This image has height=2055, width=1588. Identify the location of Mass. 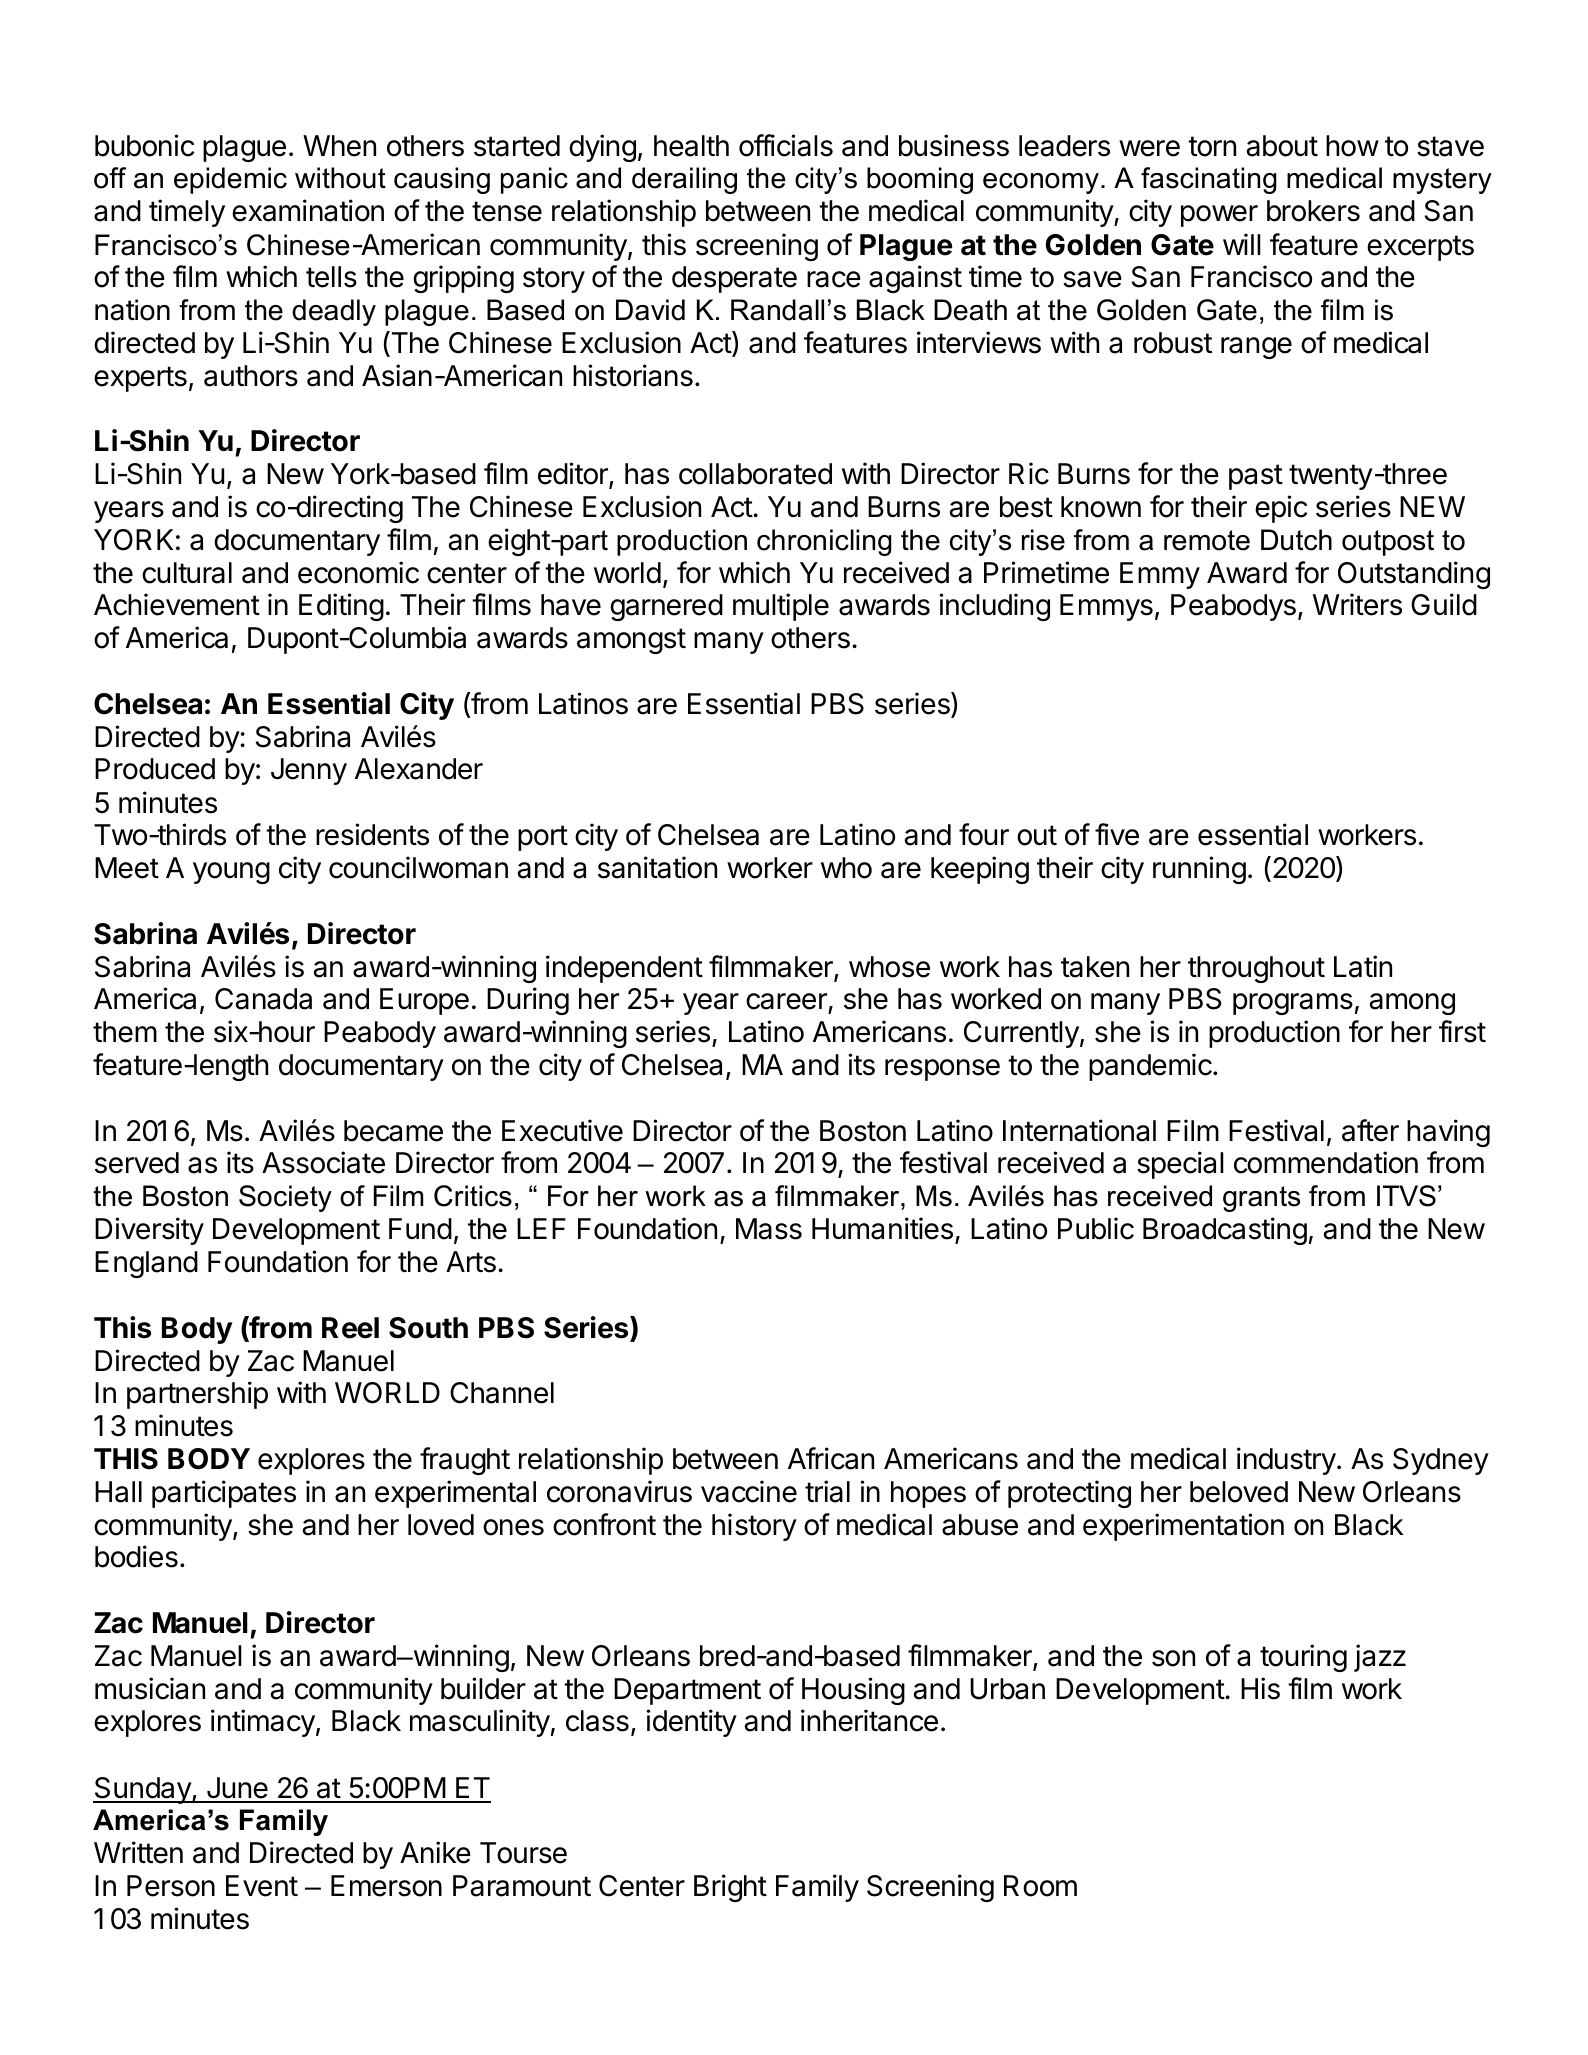
(769, 1229).
